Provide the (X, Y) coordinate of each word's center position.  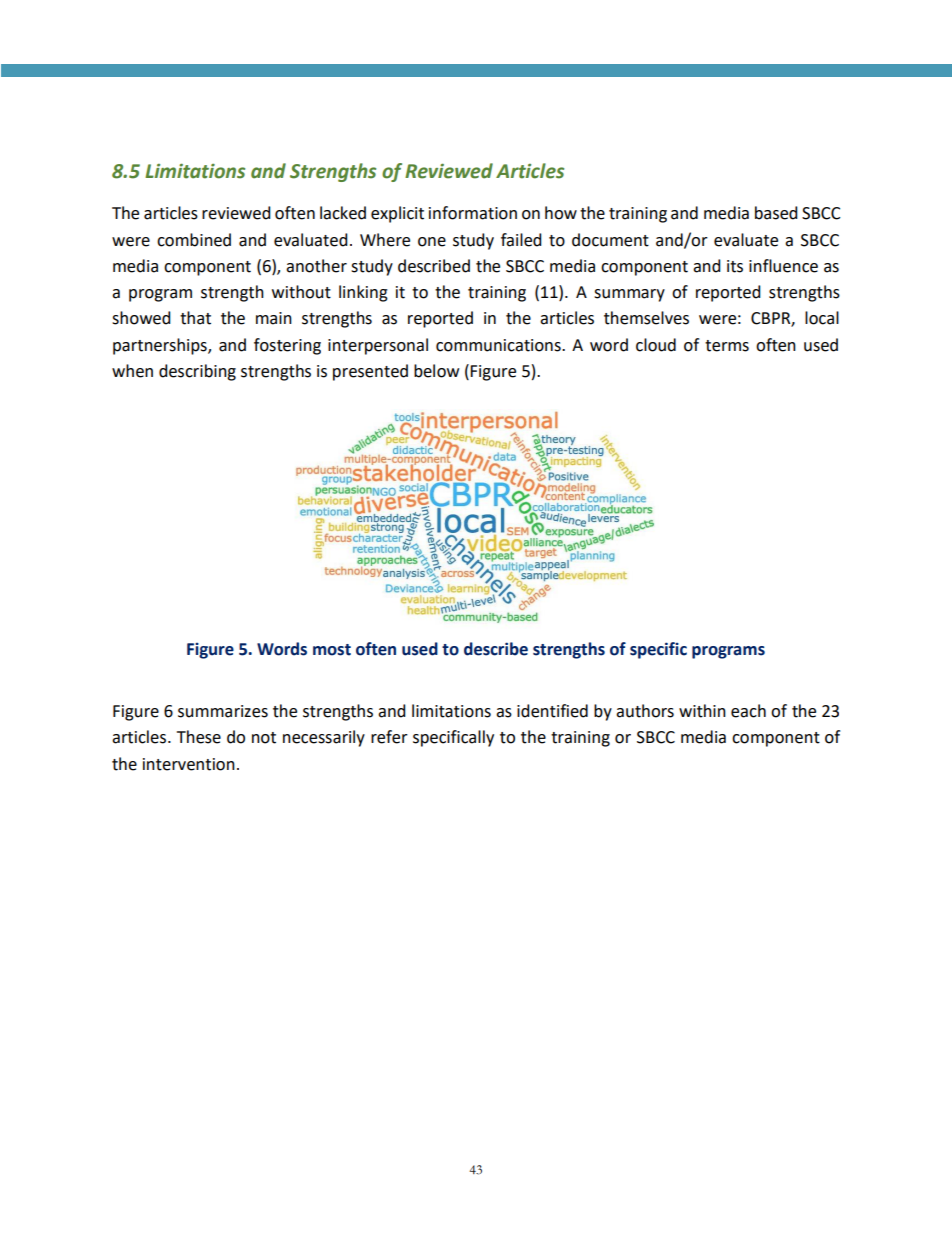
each (748, 711)
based (776, 213)
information (473, 213)
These (199, 737)
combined (194, 240)
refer (389, 737)
